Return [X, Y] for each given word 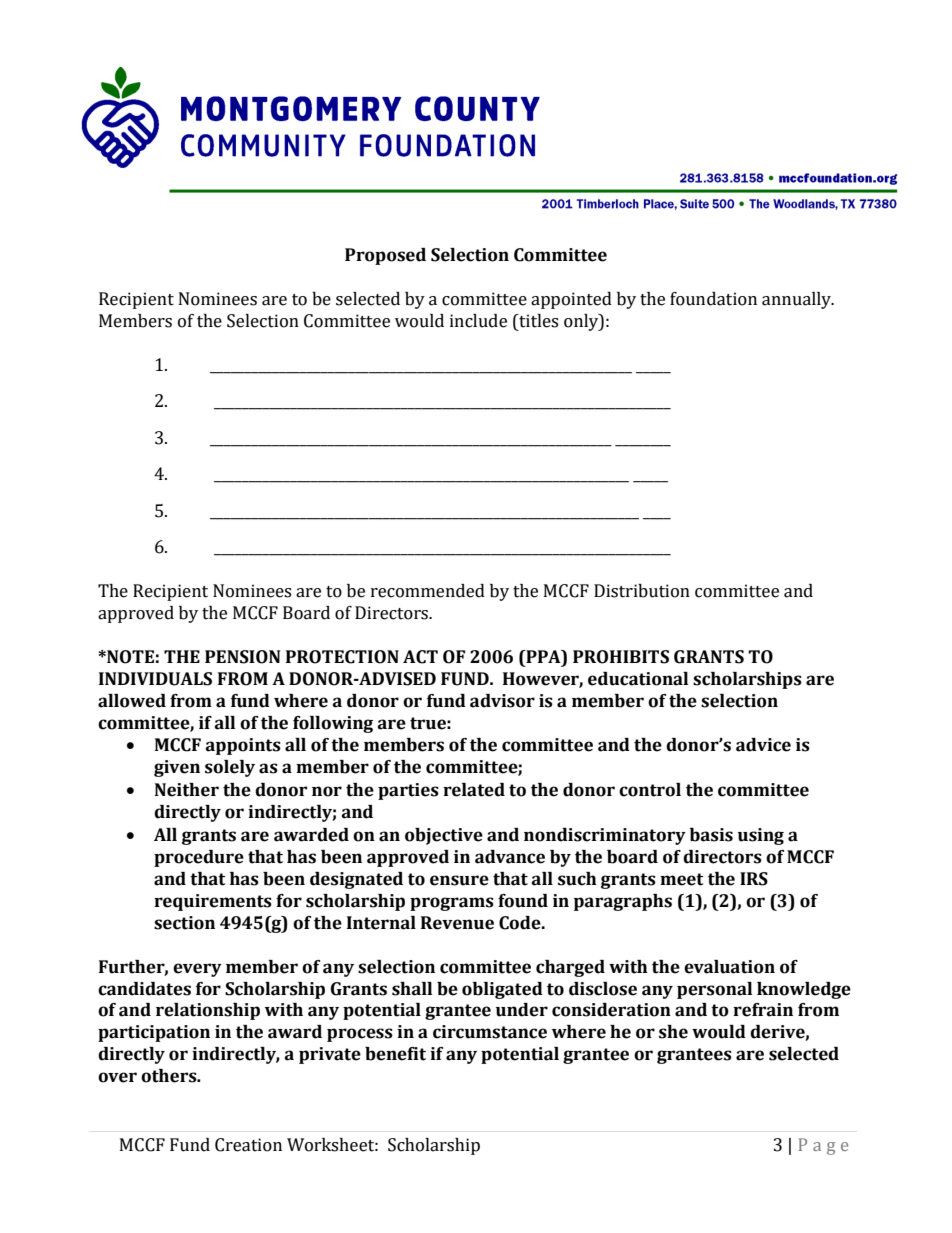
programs [452, 904]
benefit [395, 1054]
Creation [248, 1145]
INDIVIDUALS [155, 679]
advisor [502, 701]
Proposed [385, 256]
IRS [754, 879]
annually [797, 300]
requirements [213, 902]
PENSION [242, 657]
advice [763, 745]
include [478, 321]
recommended [428, 591]
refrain [763, 1010]
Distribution [642, 591]
